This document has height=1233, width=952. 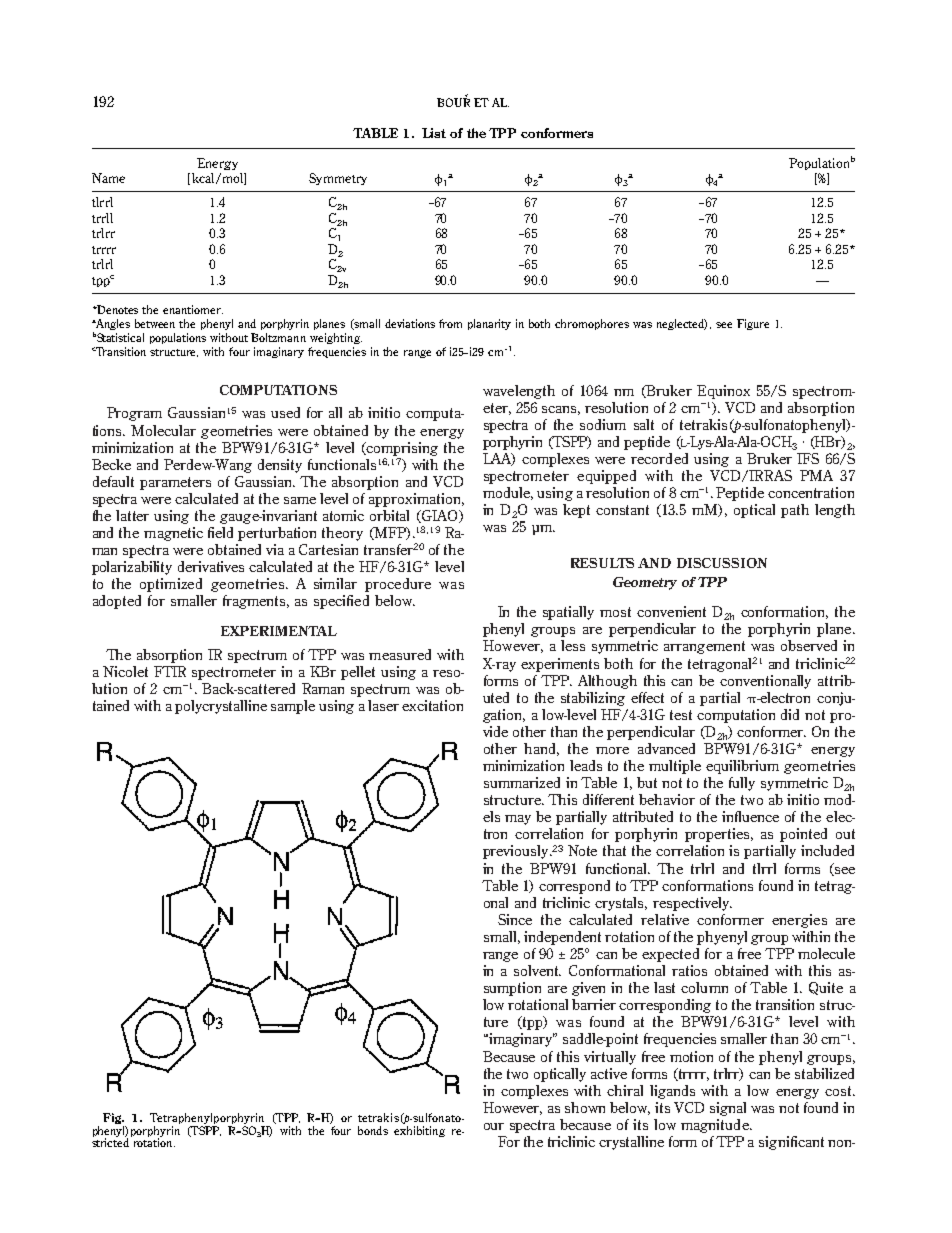 What do you see at coordinates (811, 492) in the document?
I see `concentration` at bounding box center [811, 492].
